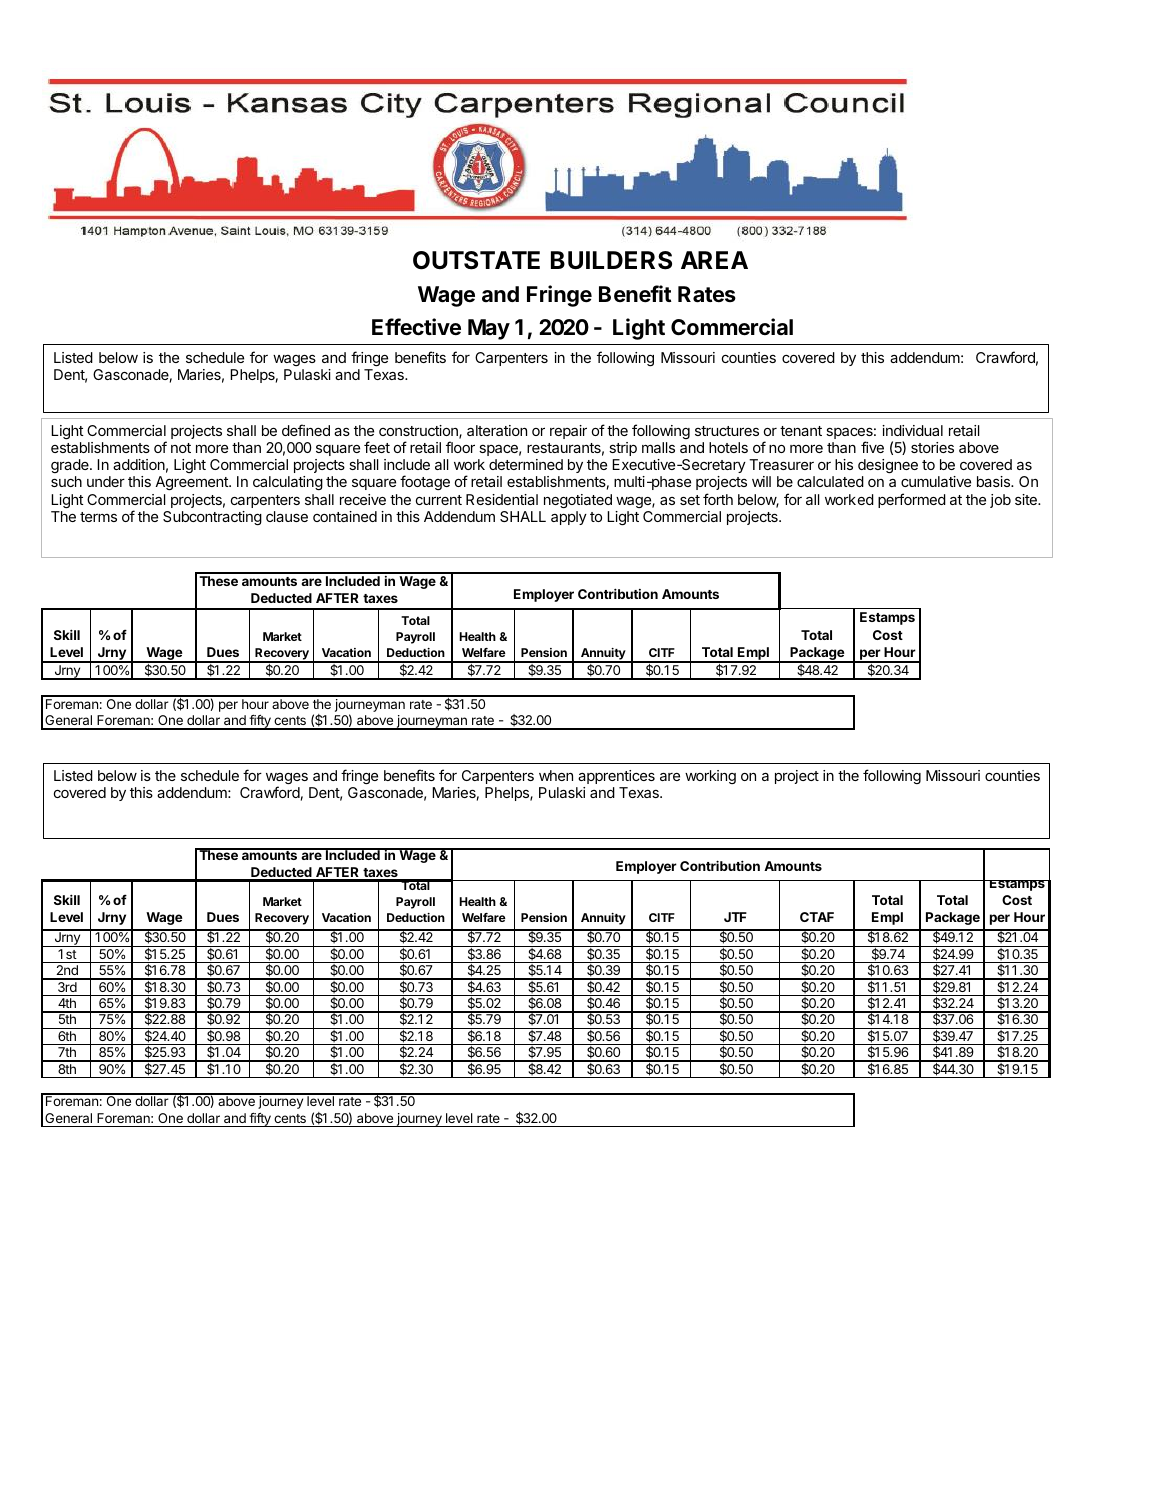 The height and width of the screenshot is (1503, 1162). Describe the element at coordinates (556, 775) in the screenshot. I see `when` at that location.
